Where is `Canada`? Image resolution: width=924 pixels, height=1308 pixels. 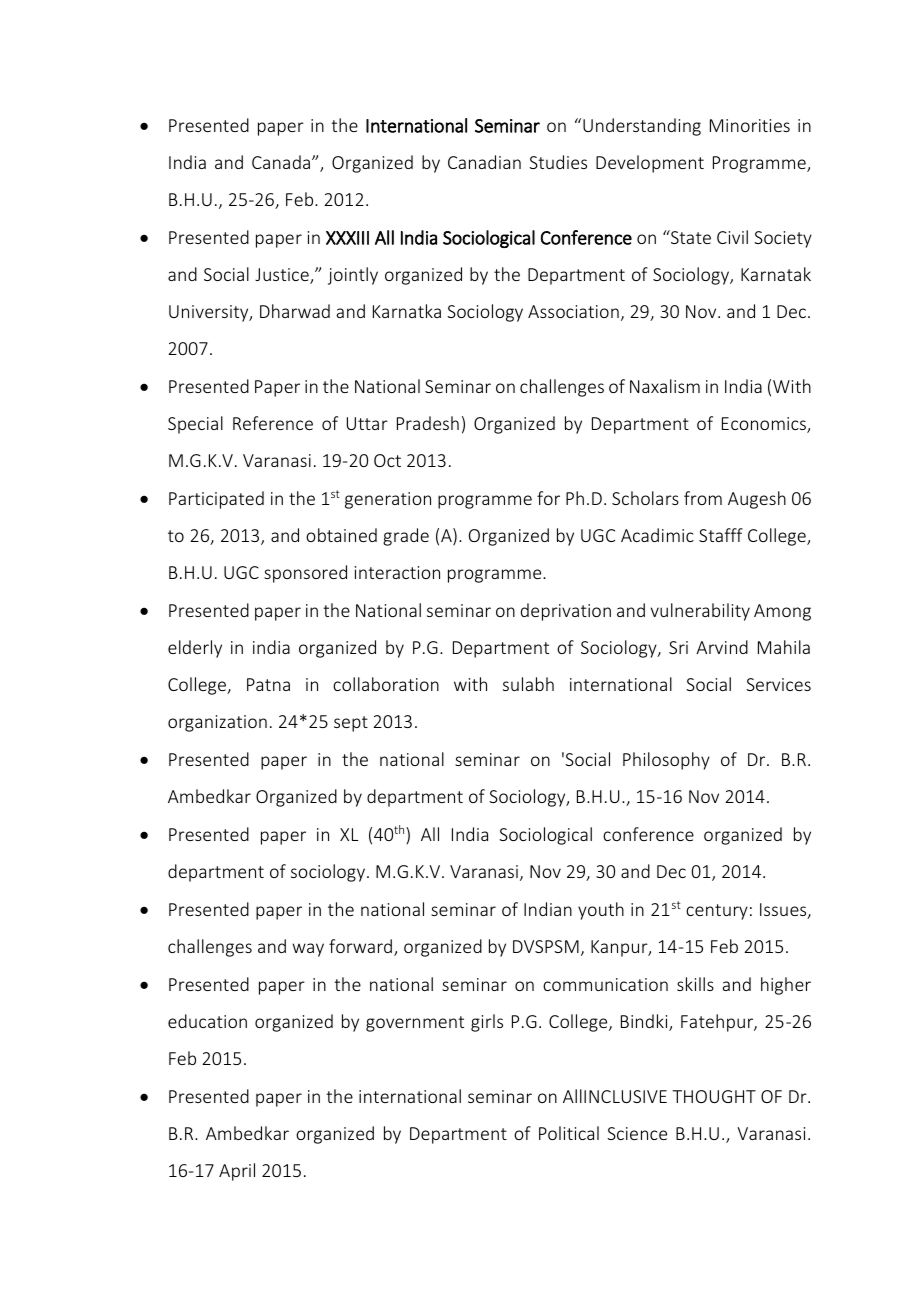
Canada is located at coordinates (282, 162).
